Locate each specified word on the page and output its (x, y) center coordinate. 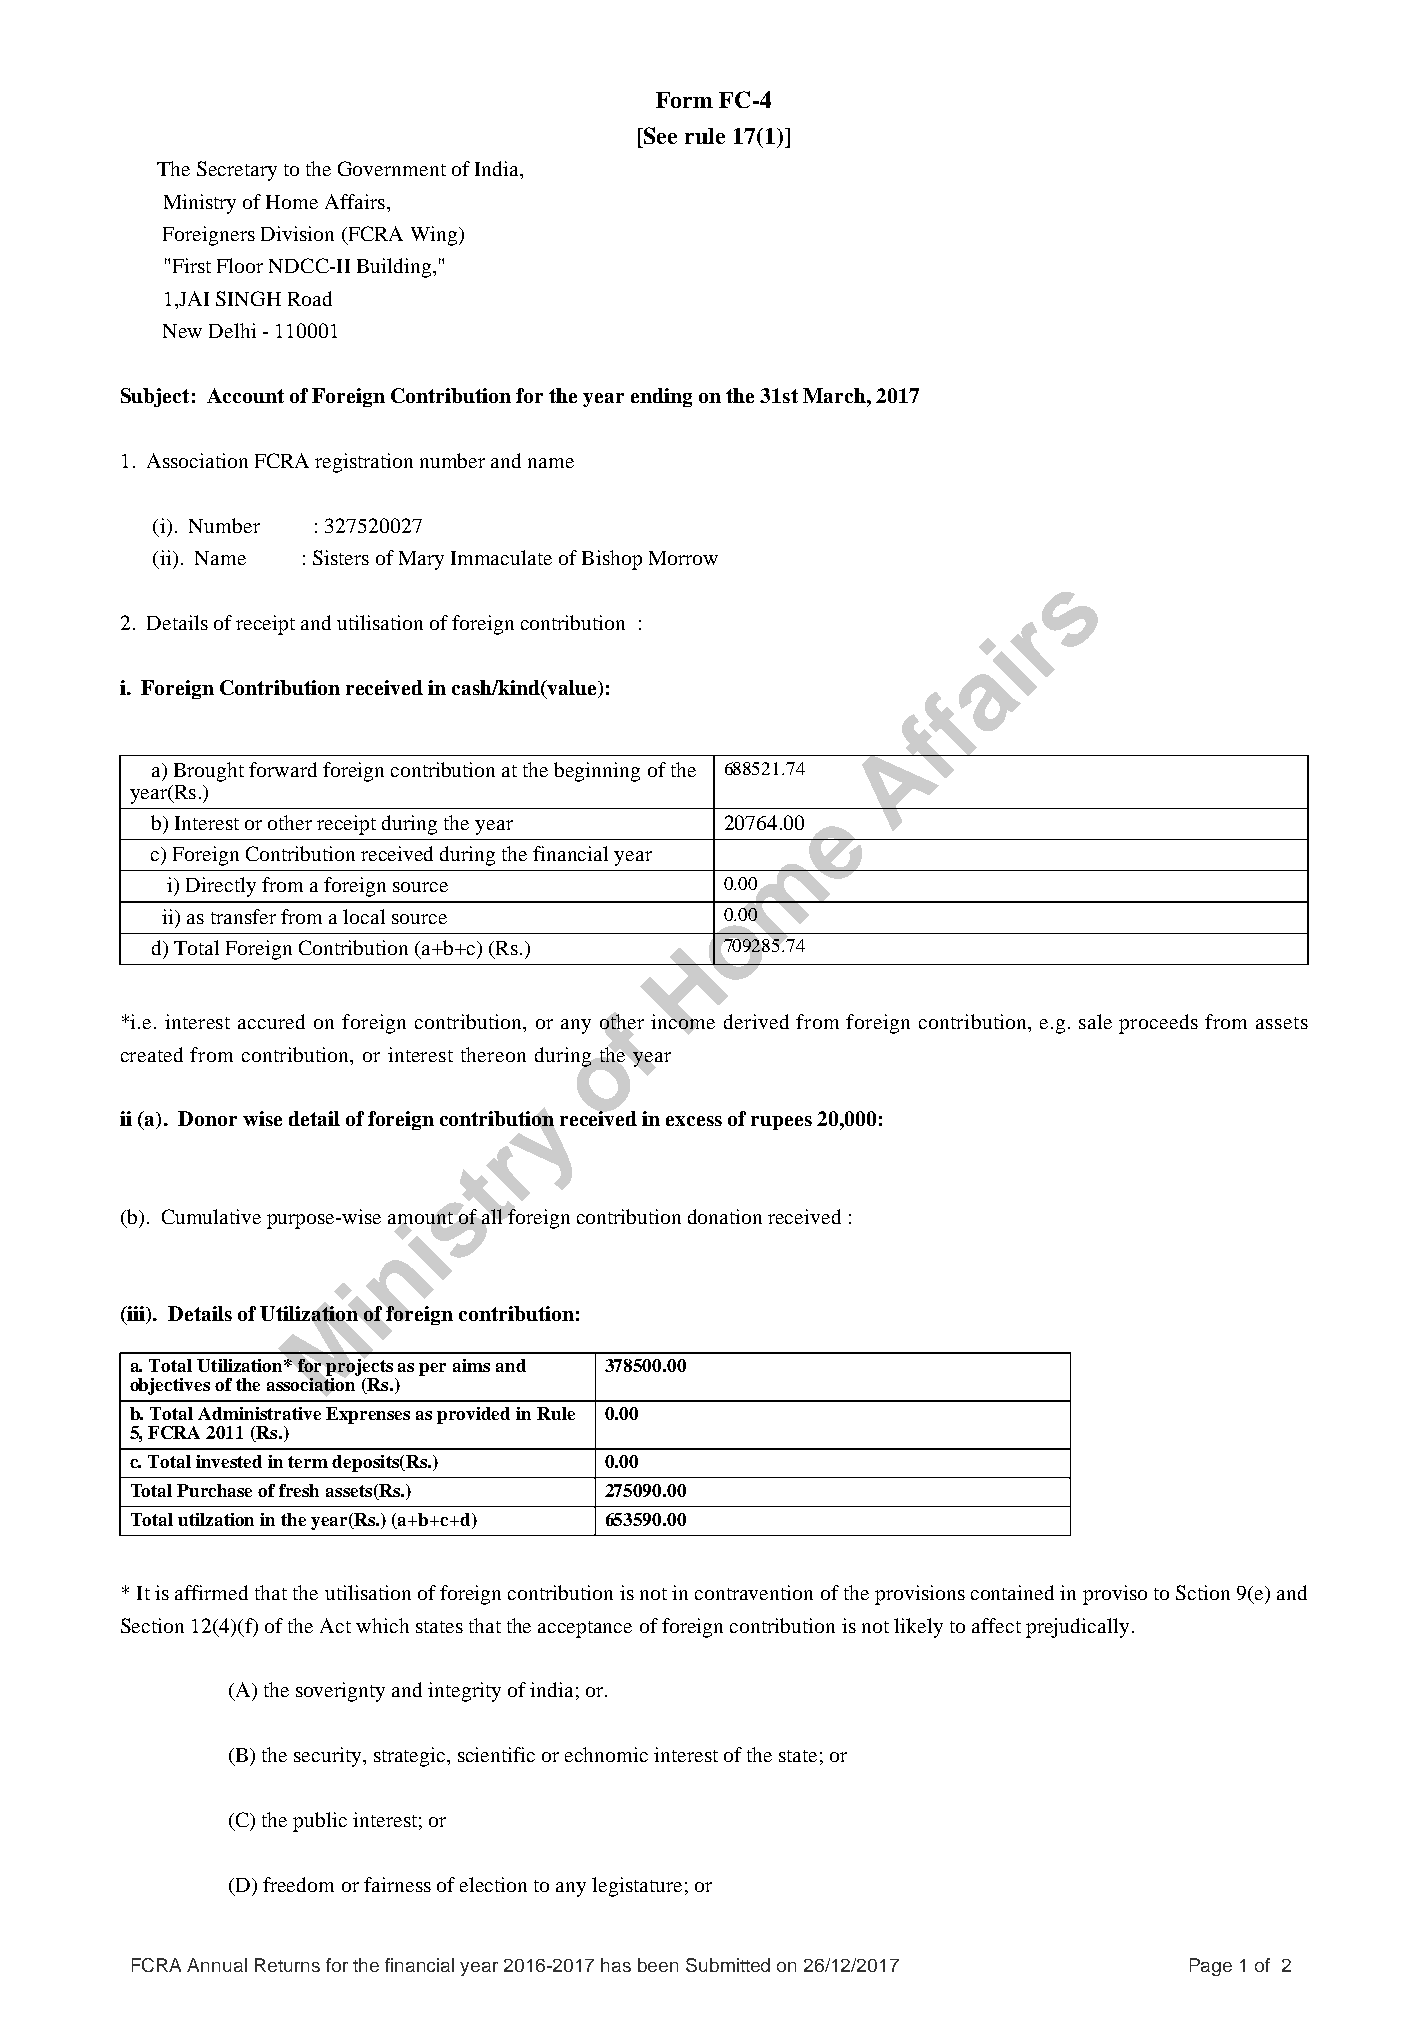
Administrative (259, 1413)
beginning (597, 772)
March (835, 395)
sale (1095, 1021)
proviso (1115, 1595)
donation (725, 1216)
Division (297, 233)
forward (283, 769)
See (659, 135)
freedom (298, 1884)
